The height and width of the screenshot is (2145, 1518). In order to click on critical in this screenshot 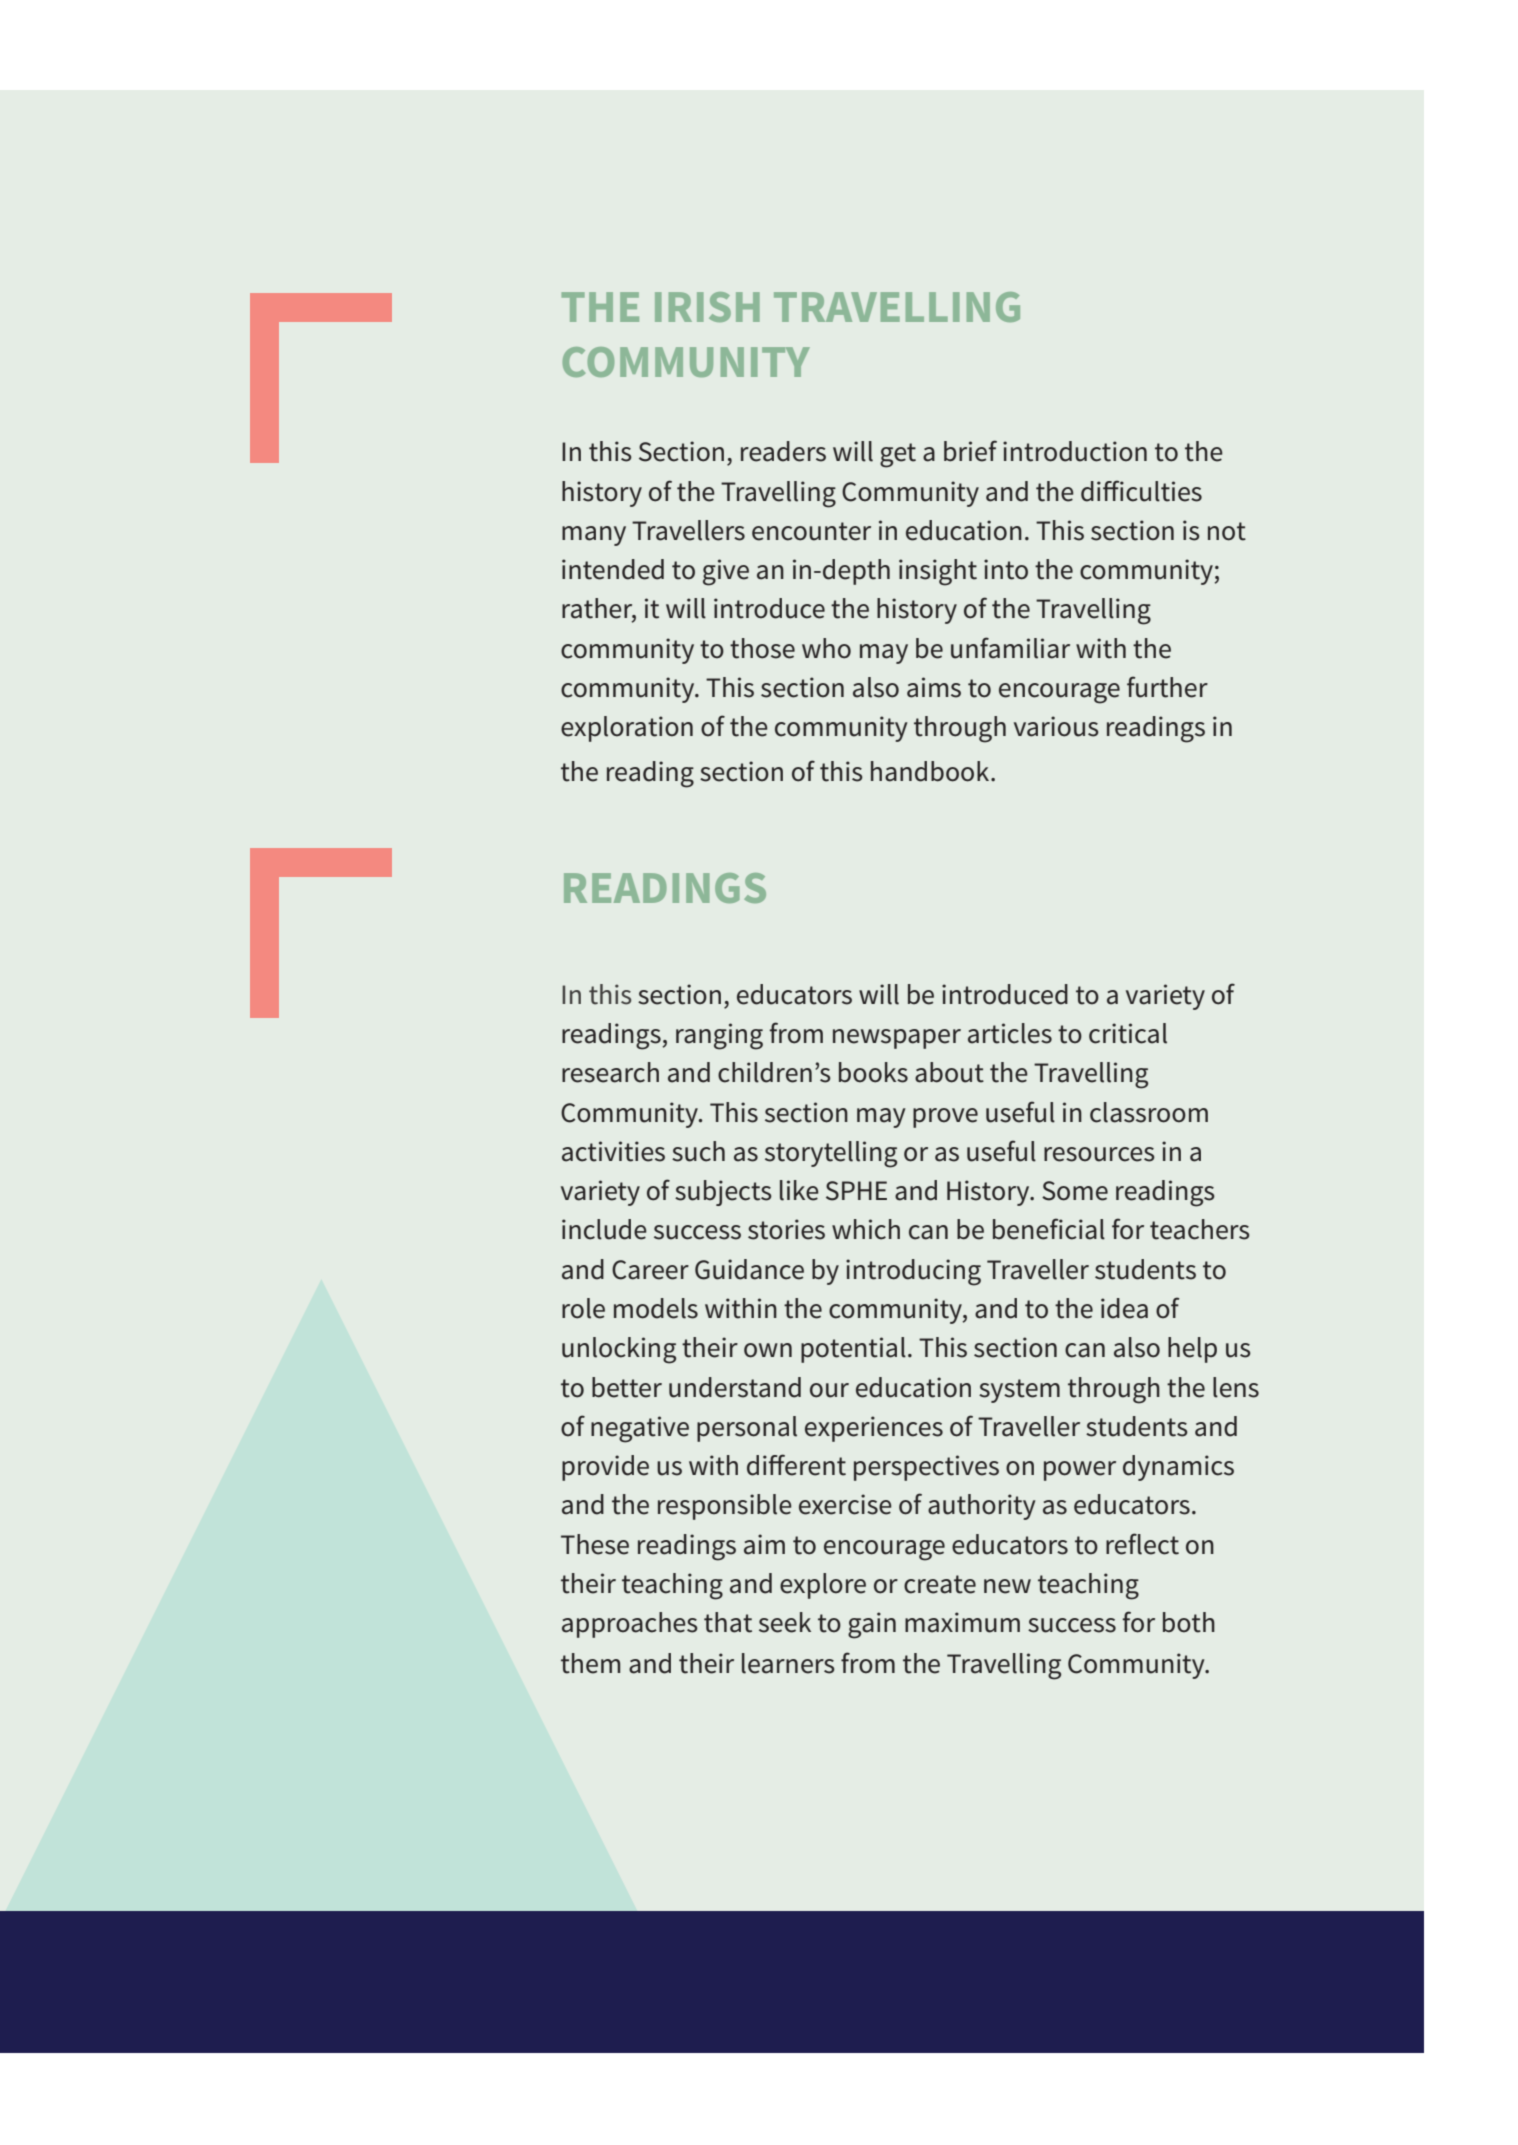, I will do `click(1128, 1033)`.
